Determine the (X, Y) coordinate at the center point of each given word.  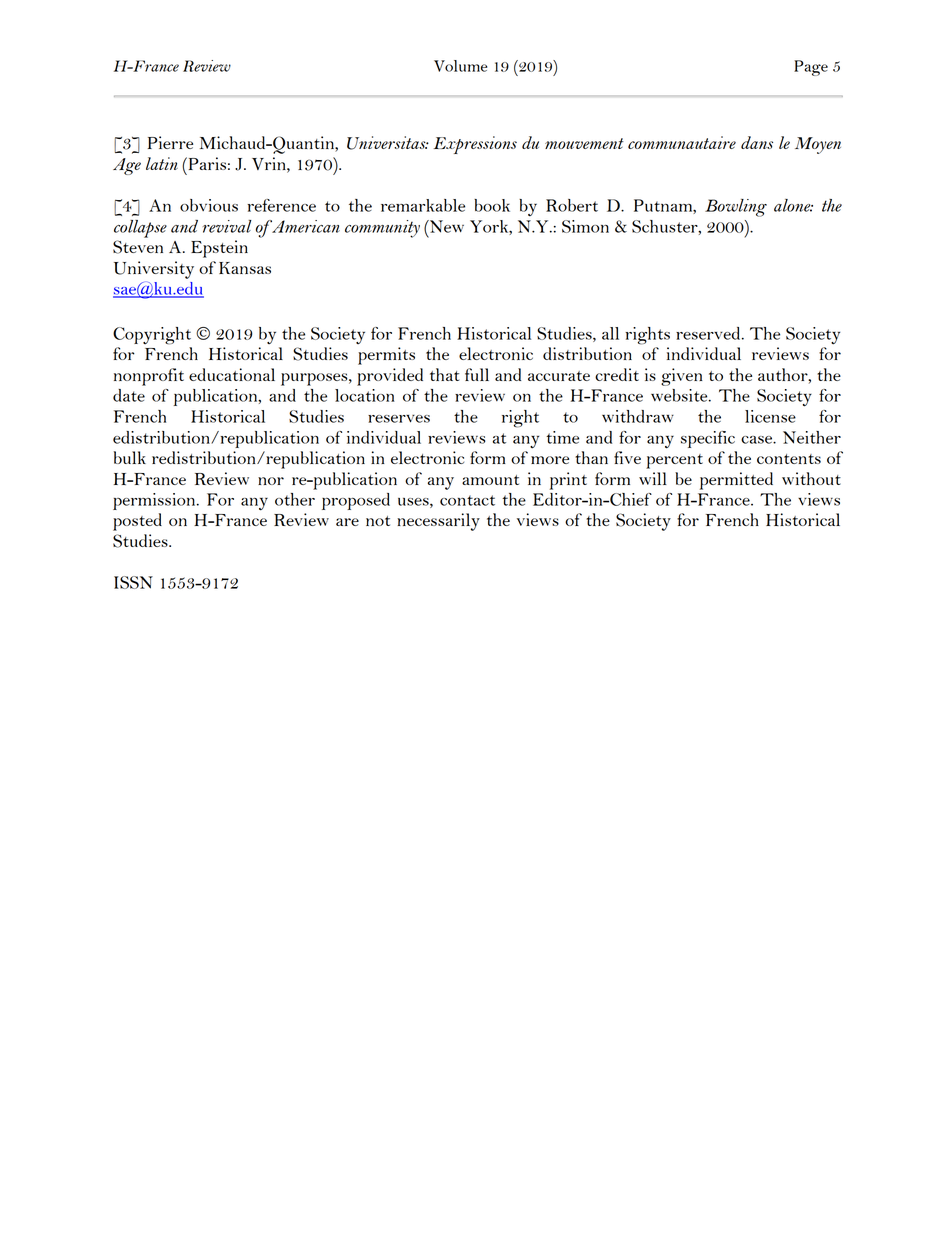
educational (232, 374)
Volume (460, 66)
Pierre (170, 142)
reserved (709, 333)
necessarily (438, 522)
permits (386, 356)
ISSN (133, 582)
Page (811, 68)
